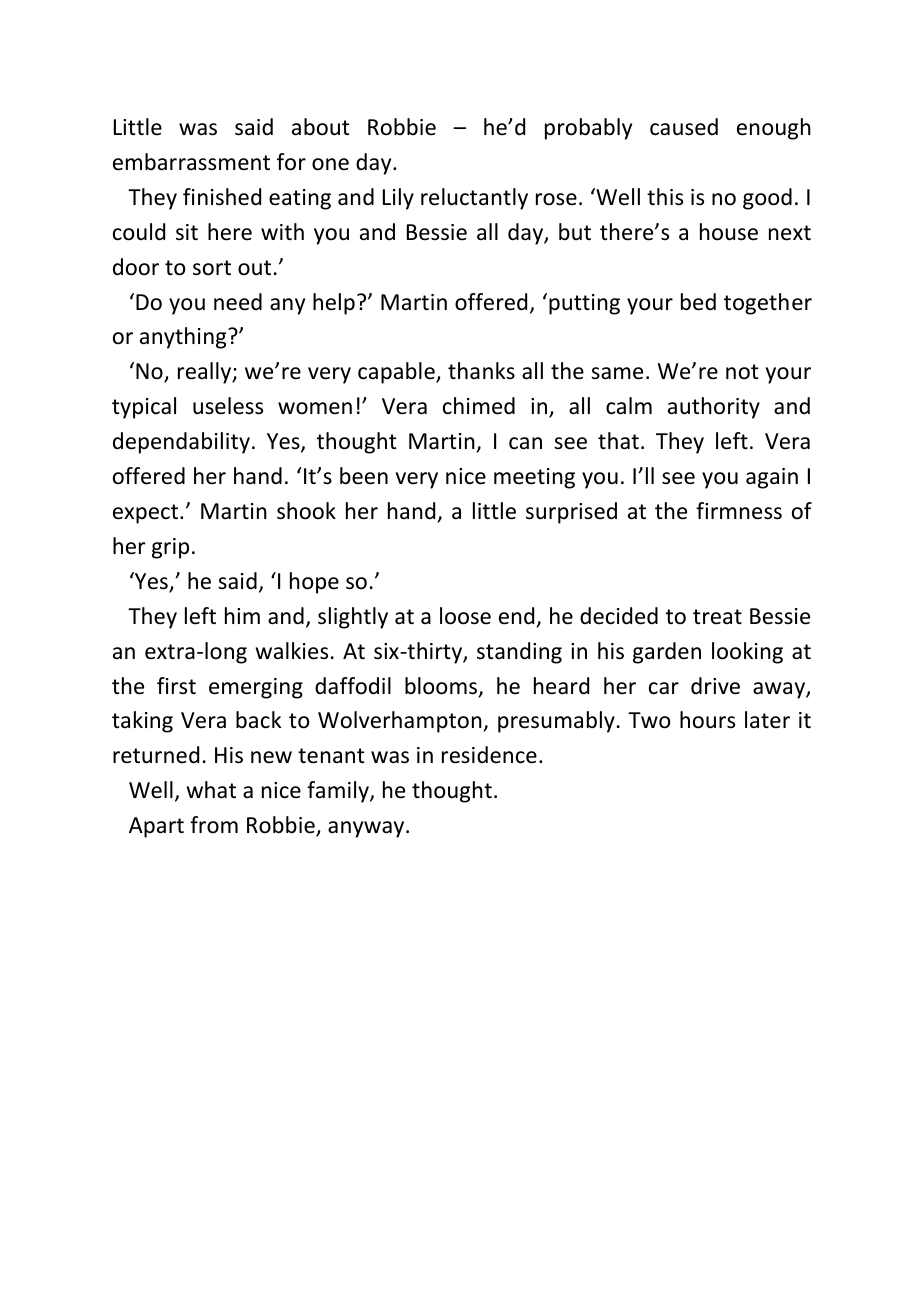 This screenshot has height=1308, width=924. I want to click on dependability, so click(181, 443).
